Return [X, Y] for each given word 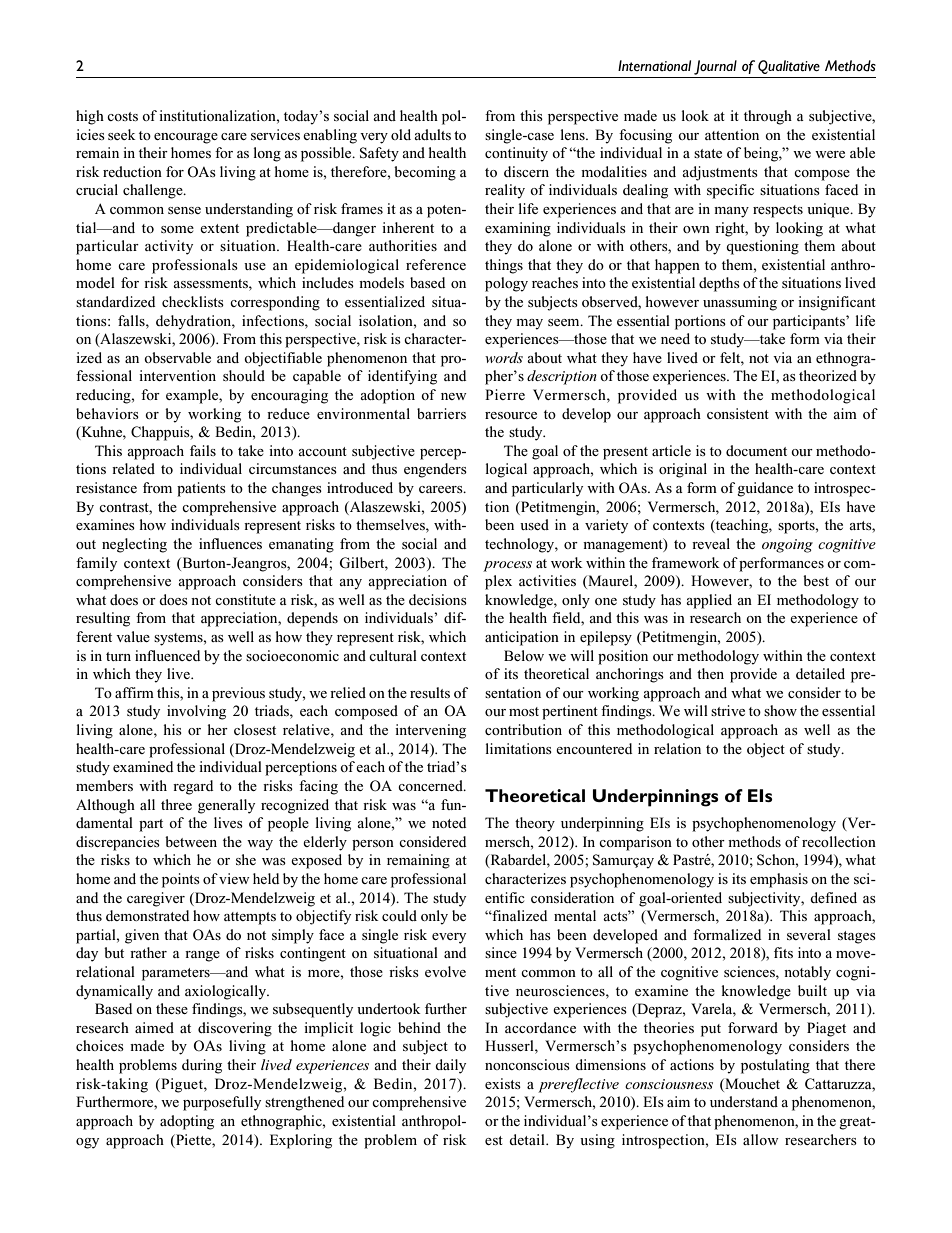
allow [761, 1139]
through [768, 117]
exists [503, 1083]
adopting [187, 1122]
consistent [738, 413]
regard [193, 787]
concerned [431, 785]
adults [432, 134]
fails [203, 450]
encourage [186, 138]
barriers [441, 413]
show [780, 710]
